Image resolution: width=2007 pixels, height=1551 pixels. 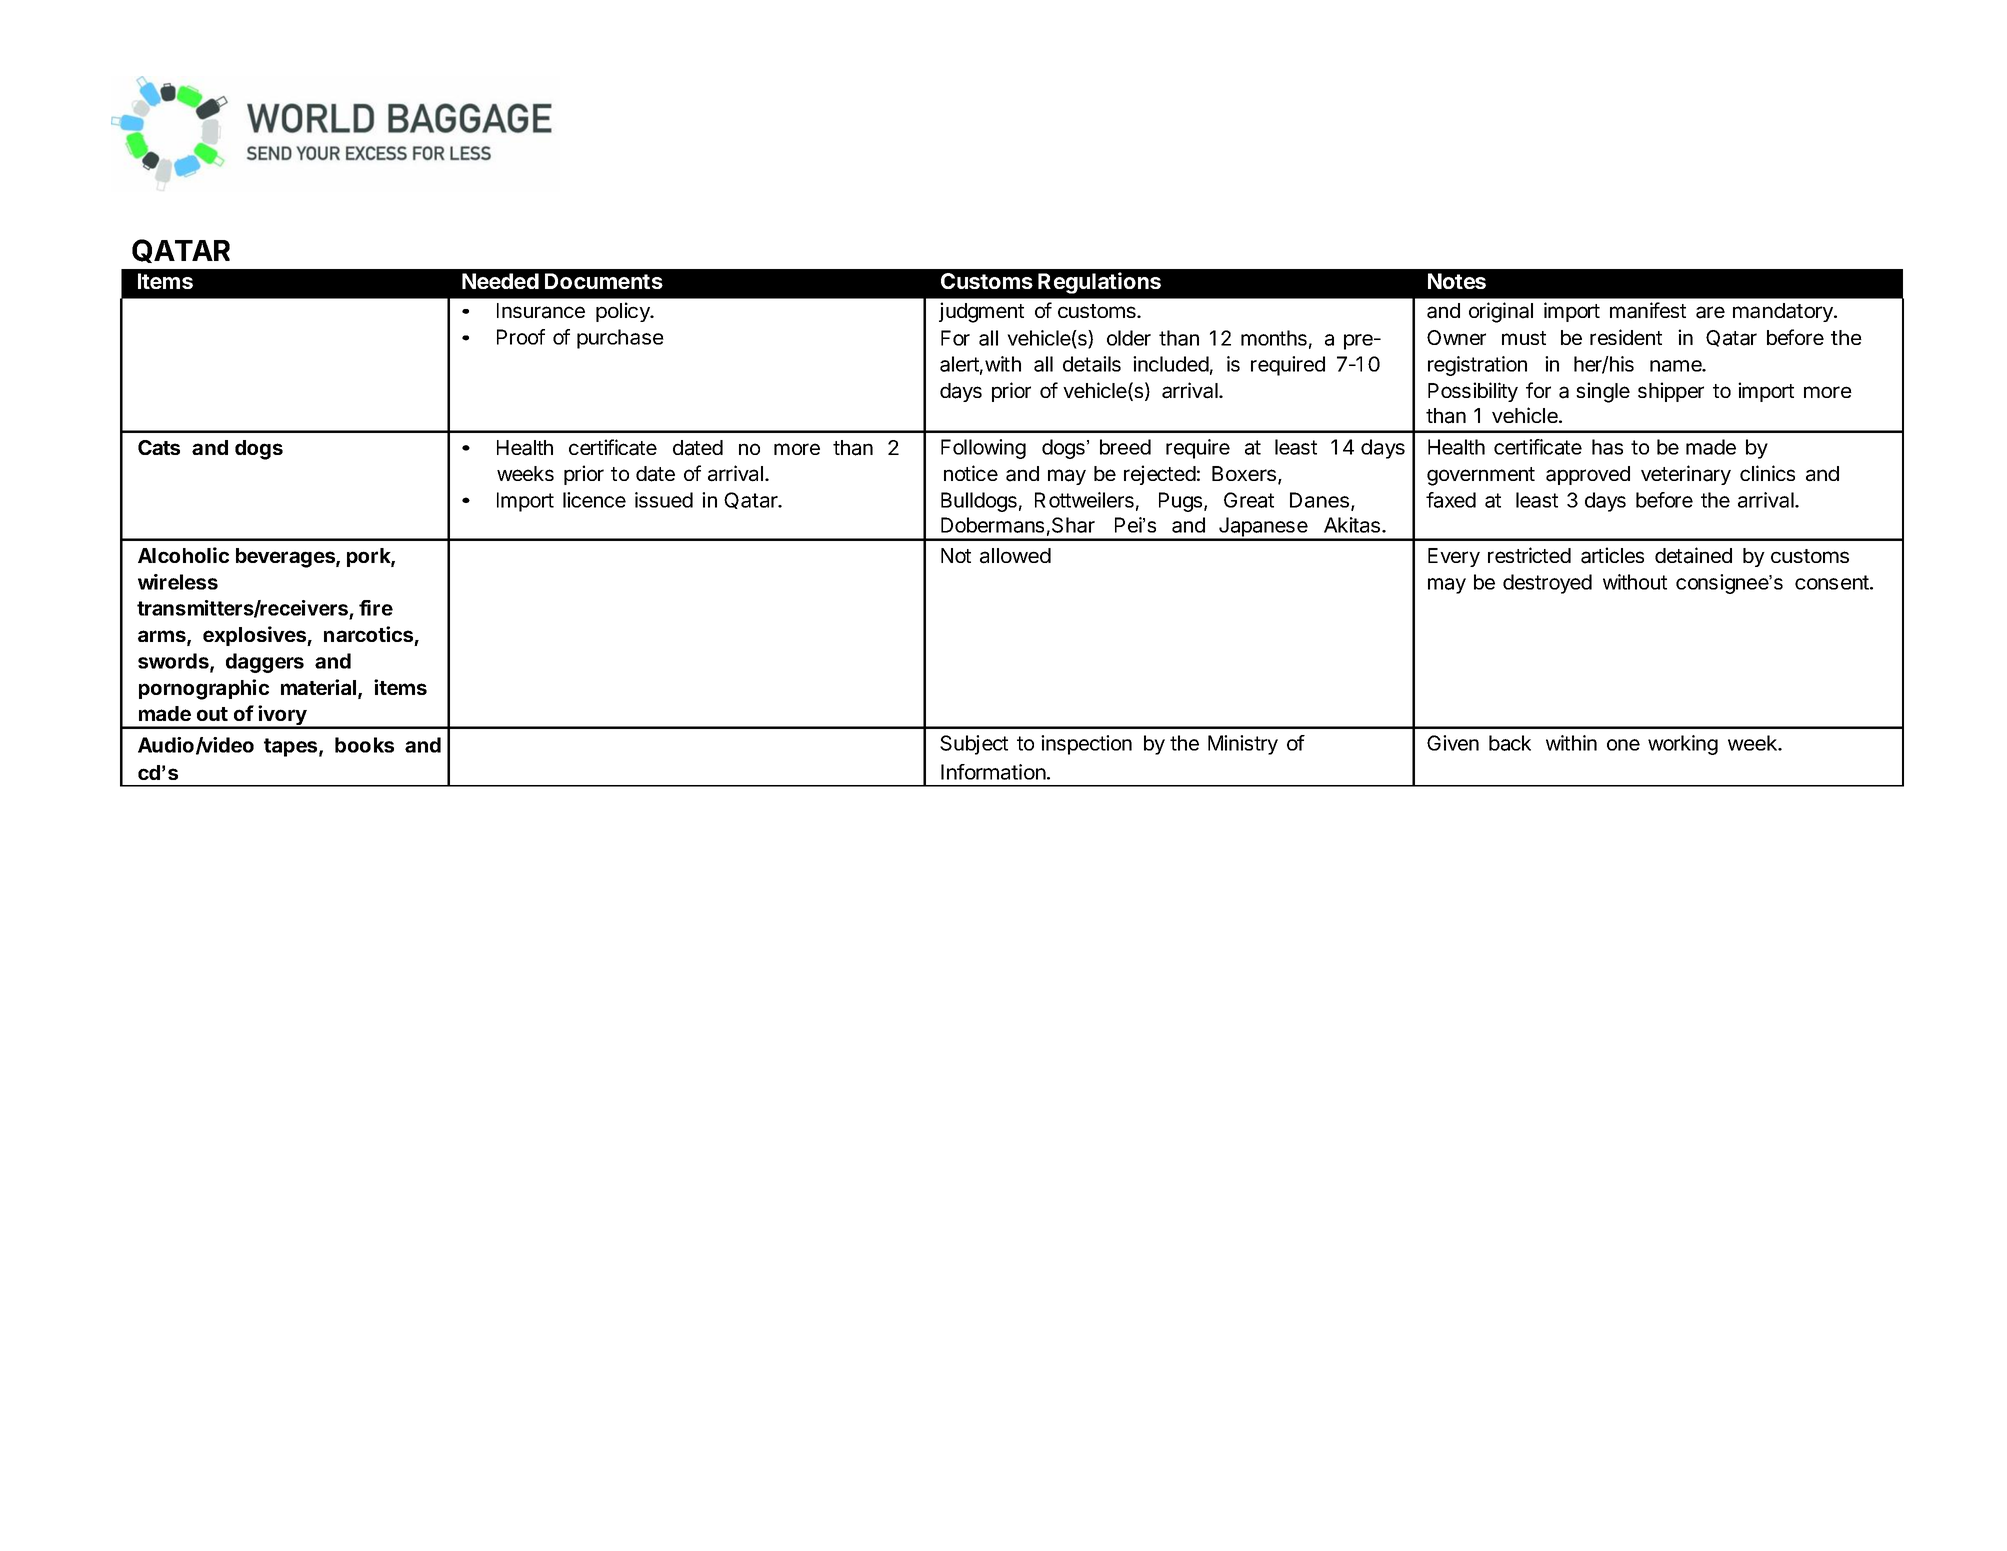 What do you see at coordinates (983, 449) in the image?
I see `Following` at bounding box center [983, 449].
